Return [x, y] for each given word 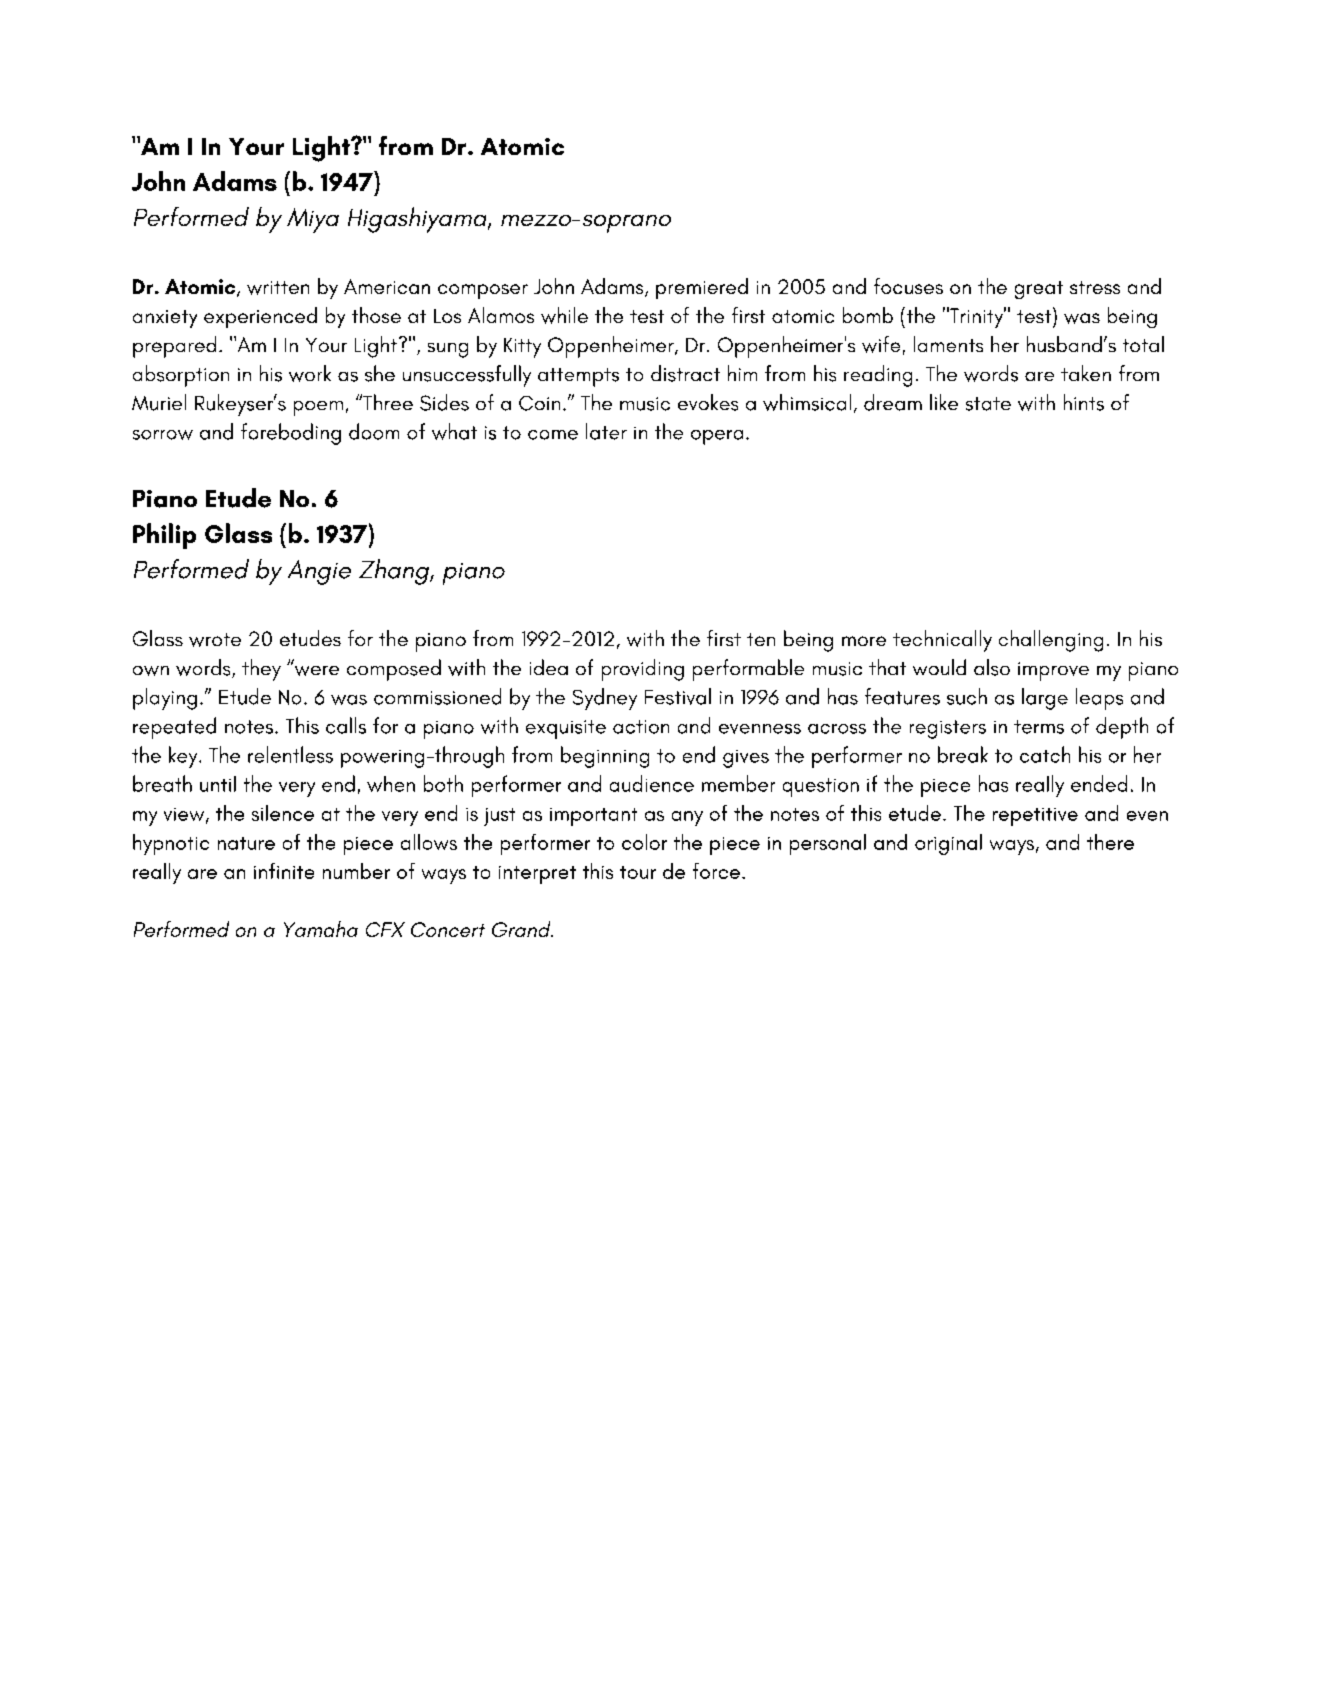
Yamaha [321, 929]
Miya [313, 220]
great [1039, 290]
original [948, 844]
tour [638, 872]
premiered [702, 288]
